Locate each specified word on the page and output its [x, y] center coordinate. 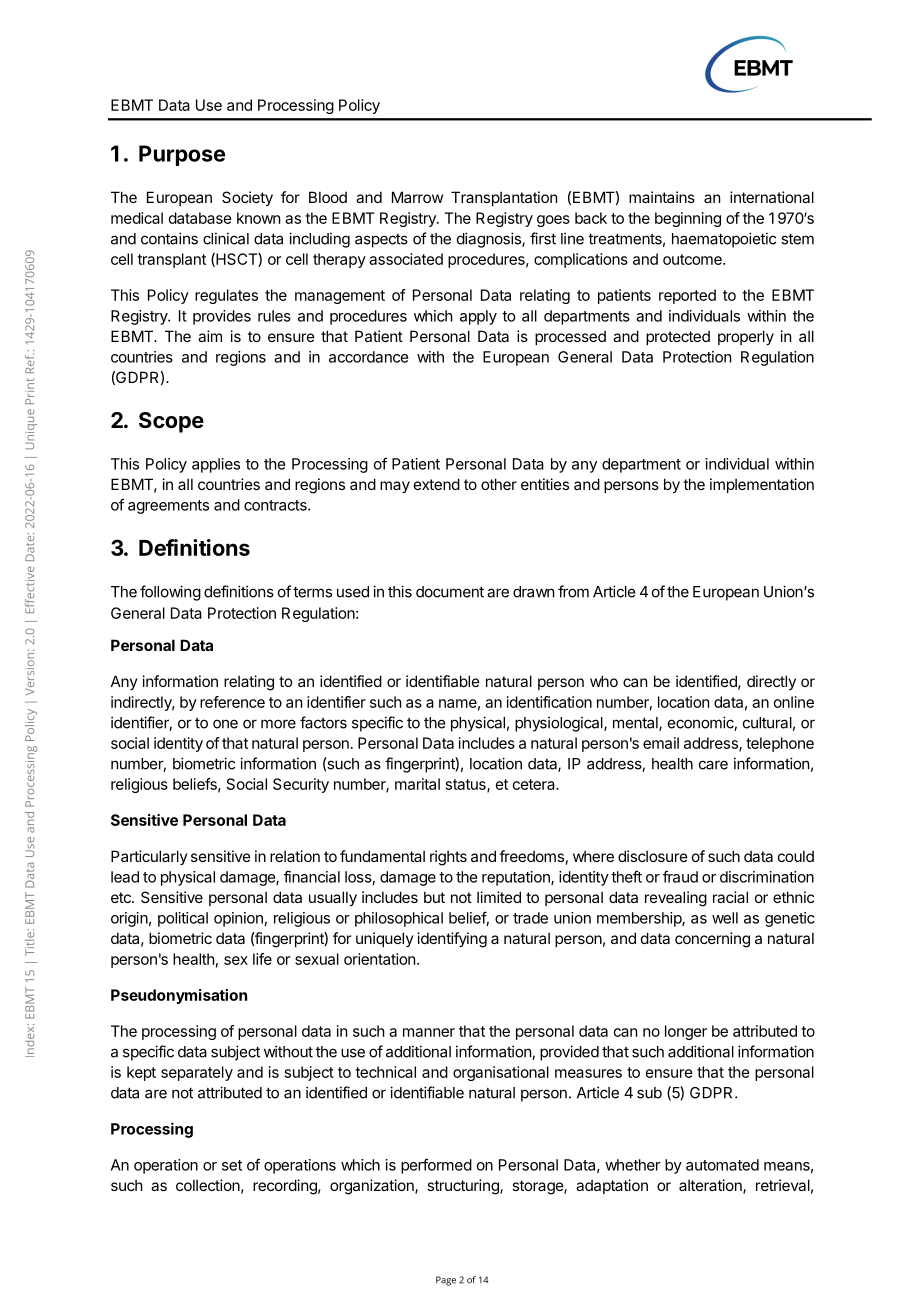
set [232, 1165]
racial [730, 897]
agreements [168, 507]
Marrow [417, 197]
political [183, 919]
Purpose [182, 155]
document [450, 592]
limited [499, 897]
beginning [688, 219]
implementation [762, 485]
